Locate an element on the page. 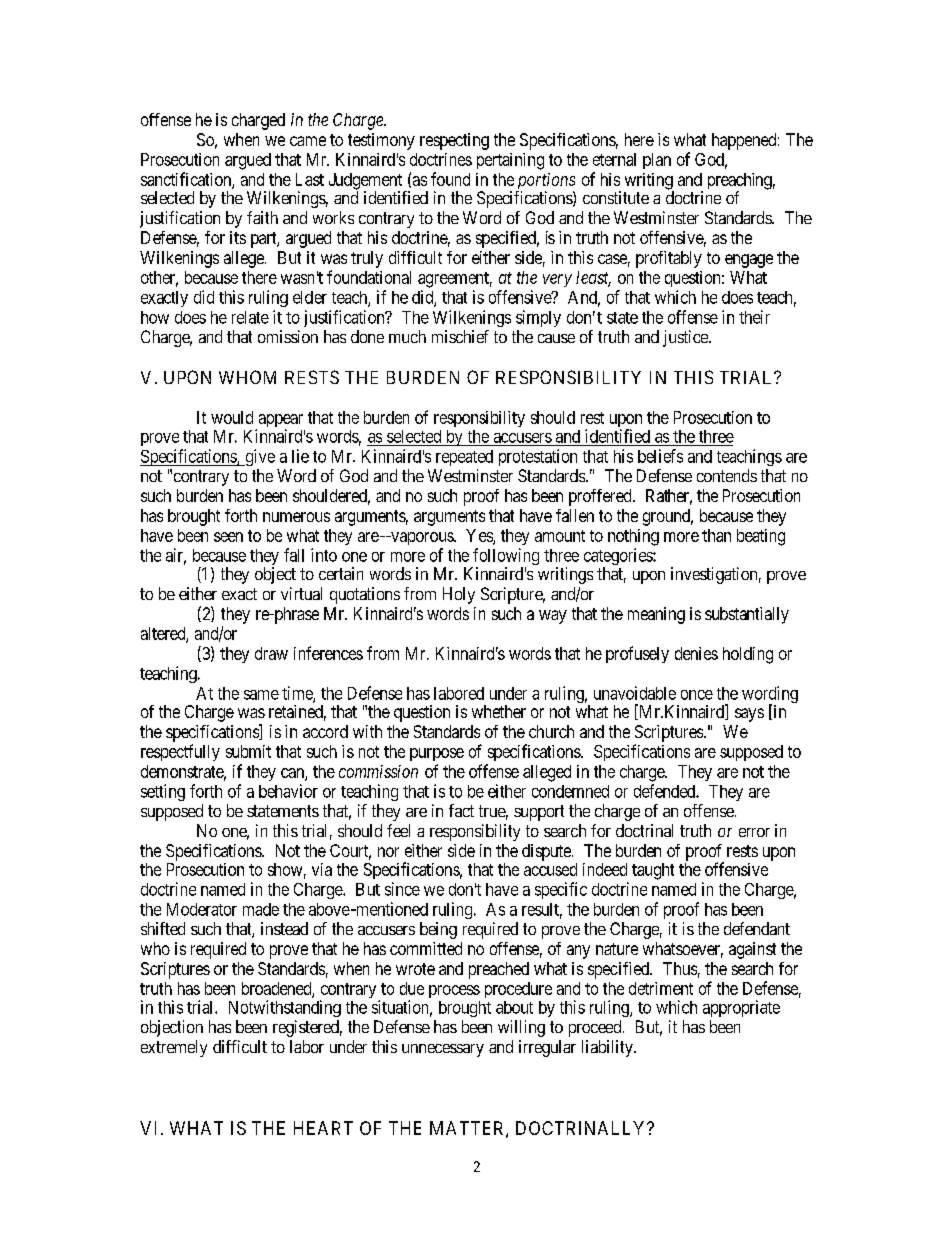  plan is located at coordinates (657, 161).
